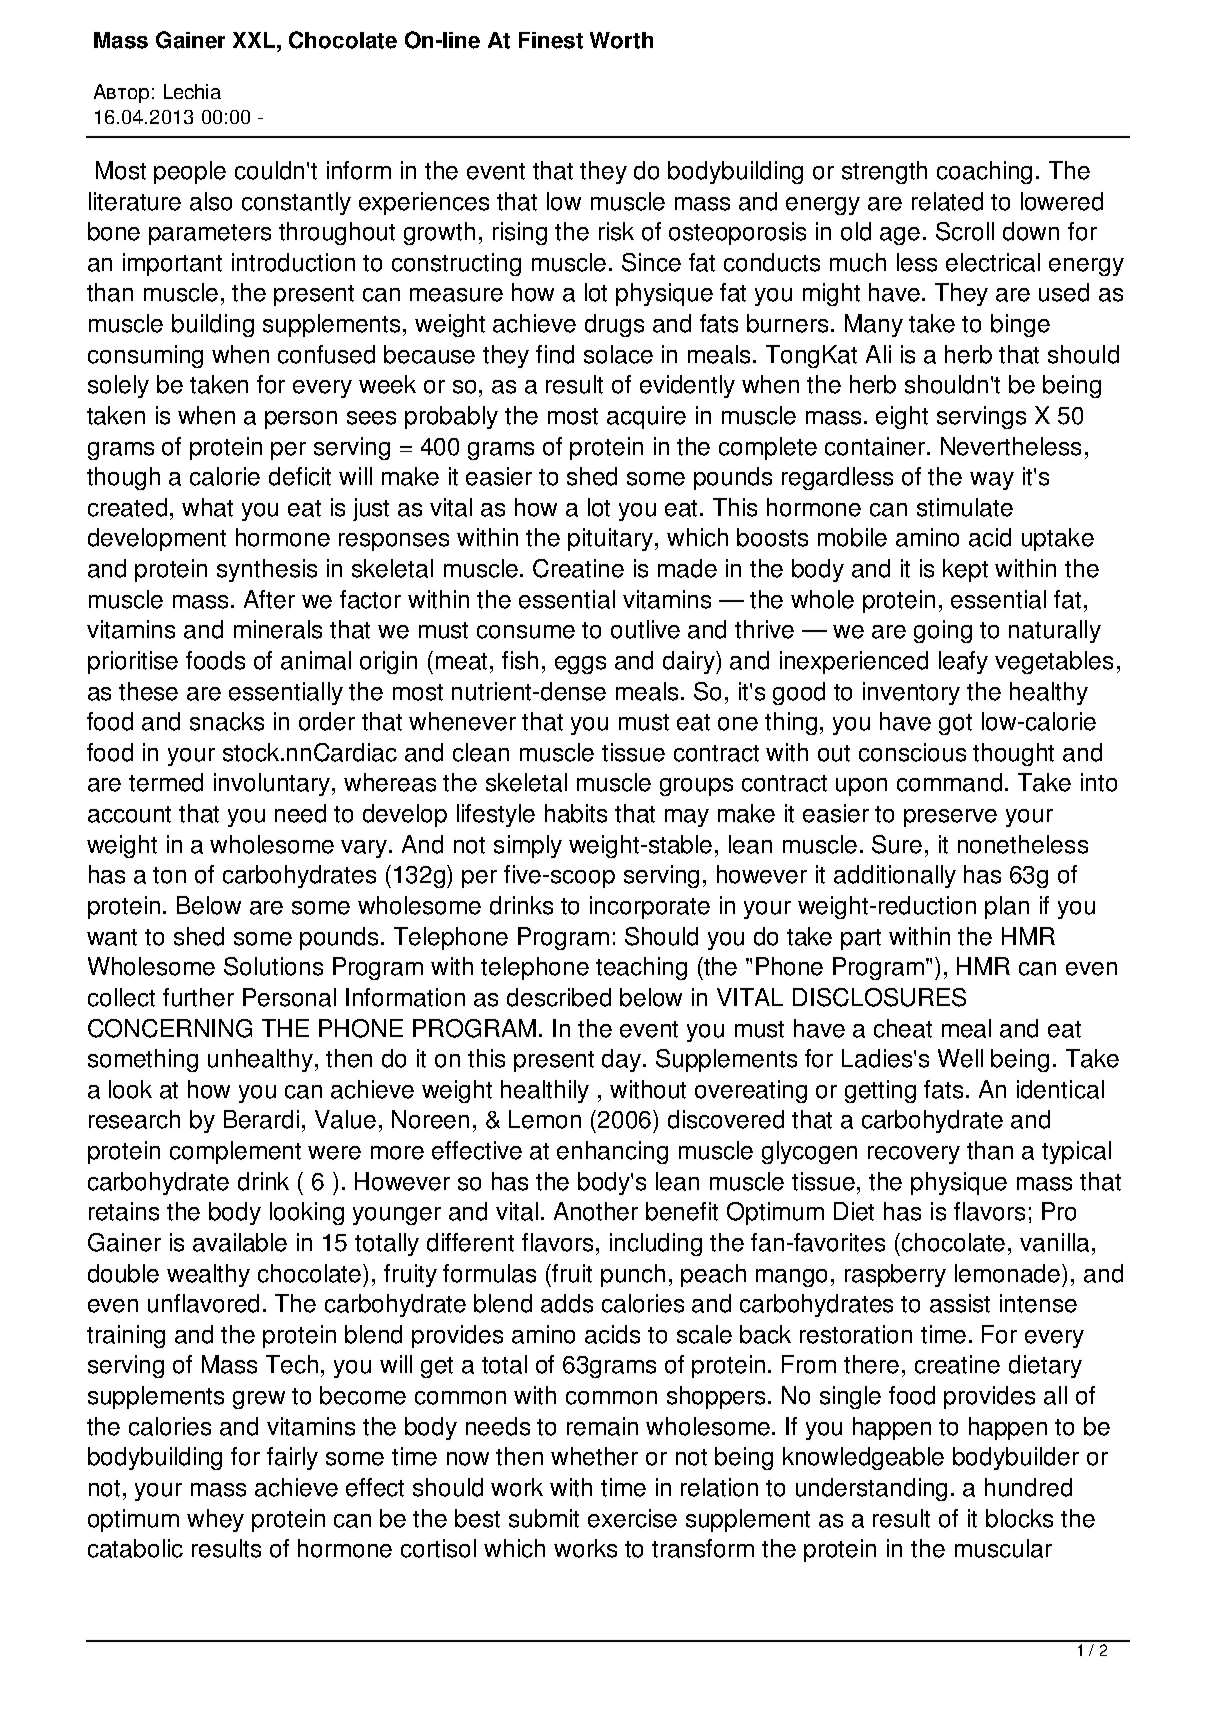 This screenshot has width=1216, height=1719. What do you see at coordinates (215, 1520) in the screenshot?
I see `whey` at bounding box center [215, 1520].
